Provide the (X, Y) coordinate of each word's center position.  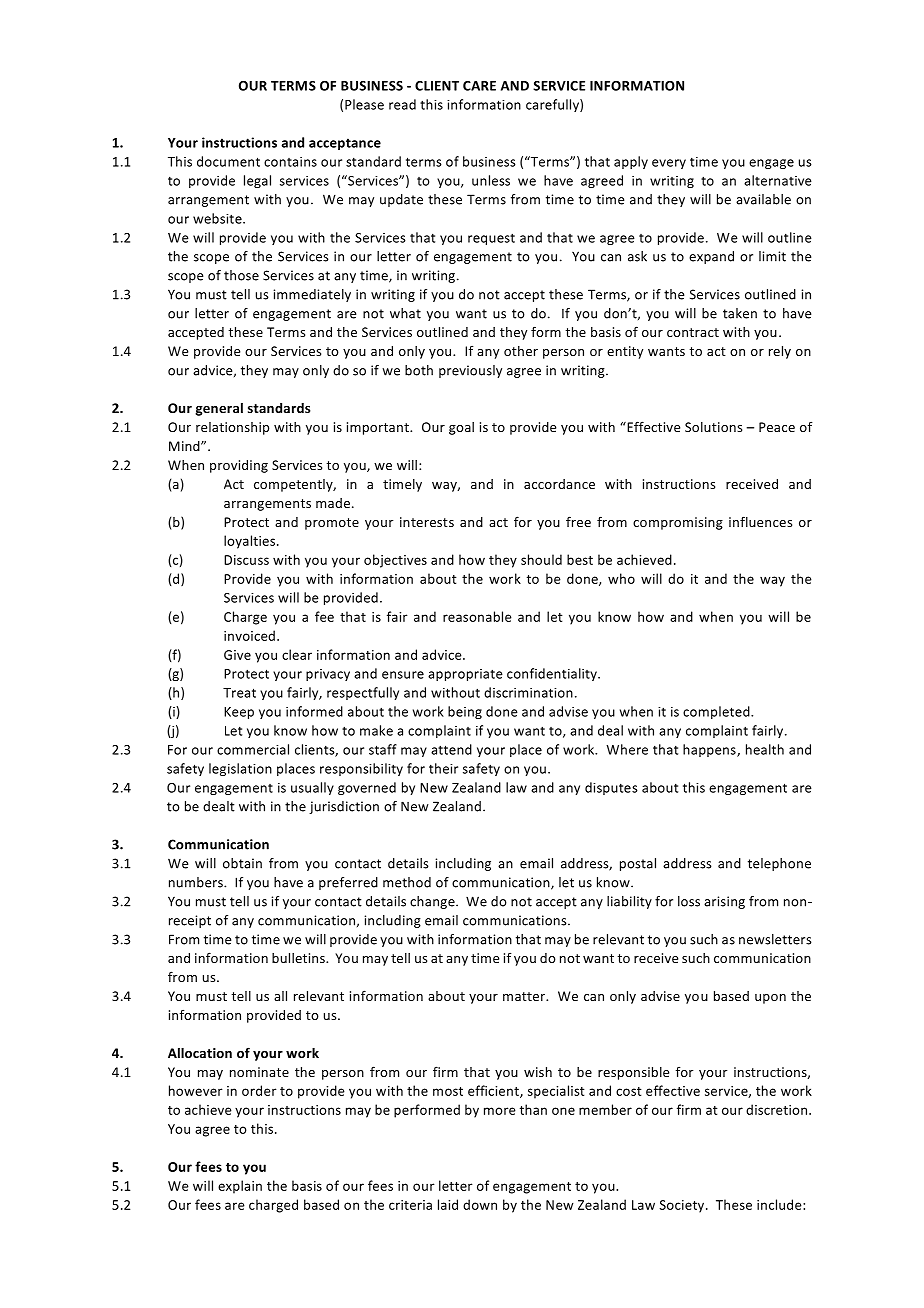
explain (240, 1187)
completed (717, 712)
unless (491, 180)
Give (237, 655)
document (228, 161)
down (480, 1204)
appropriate (465, 675)
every (669, 164)
